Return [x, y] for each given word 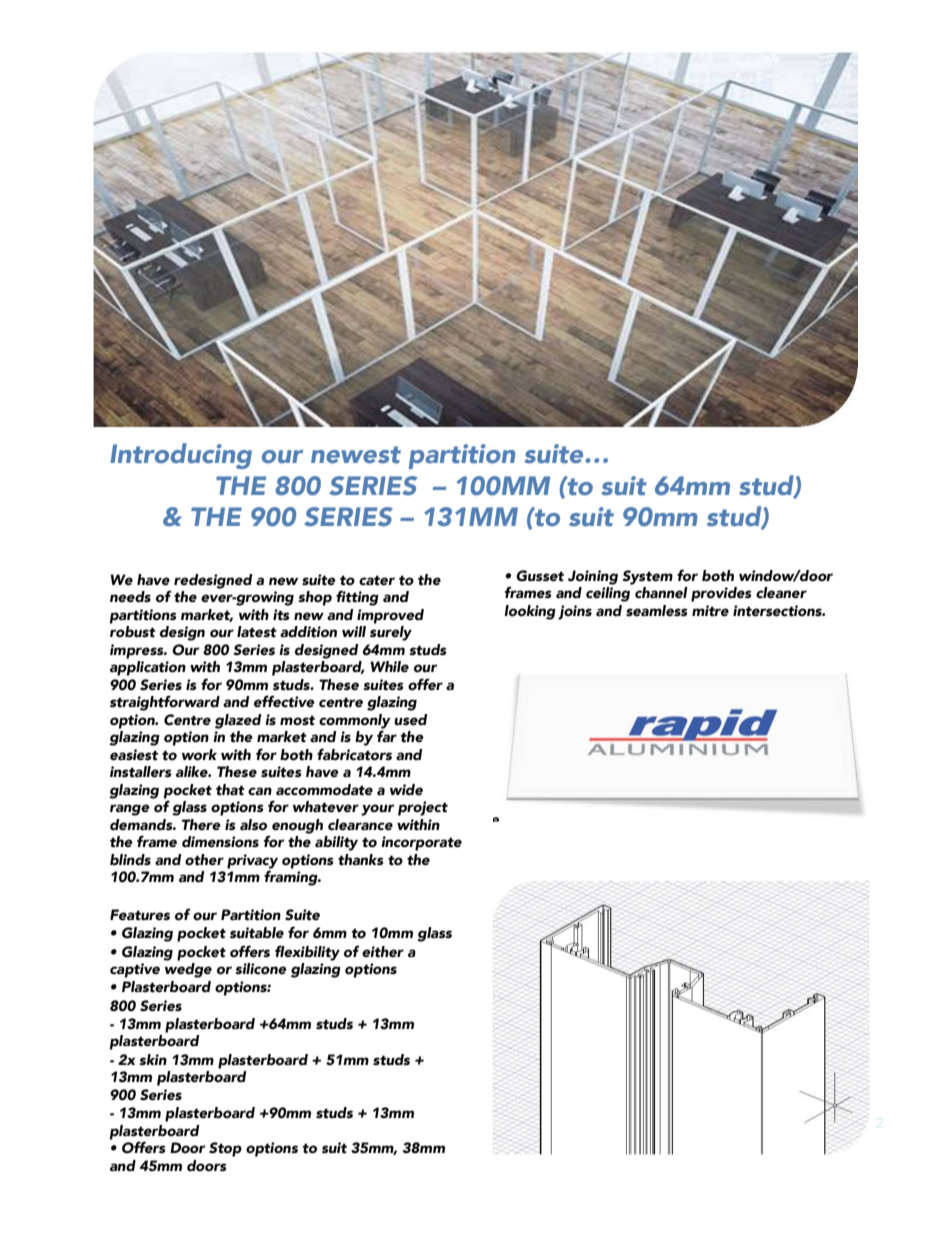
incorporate [421, 843]
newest [356, 455]
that [230, 790]
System [647, 577]
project [423, 808]
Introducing [181, 456]
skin [153, 1060]
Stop [225, 1149]
